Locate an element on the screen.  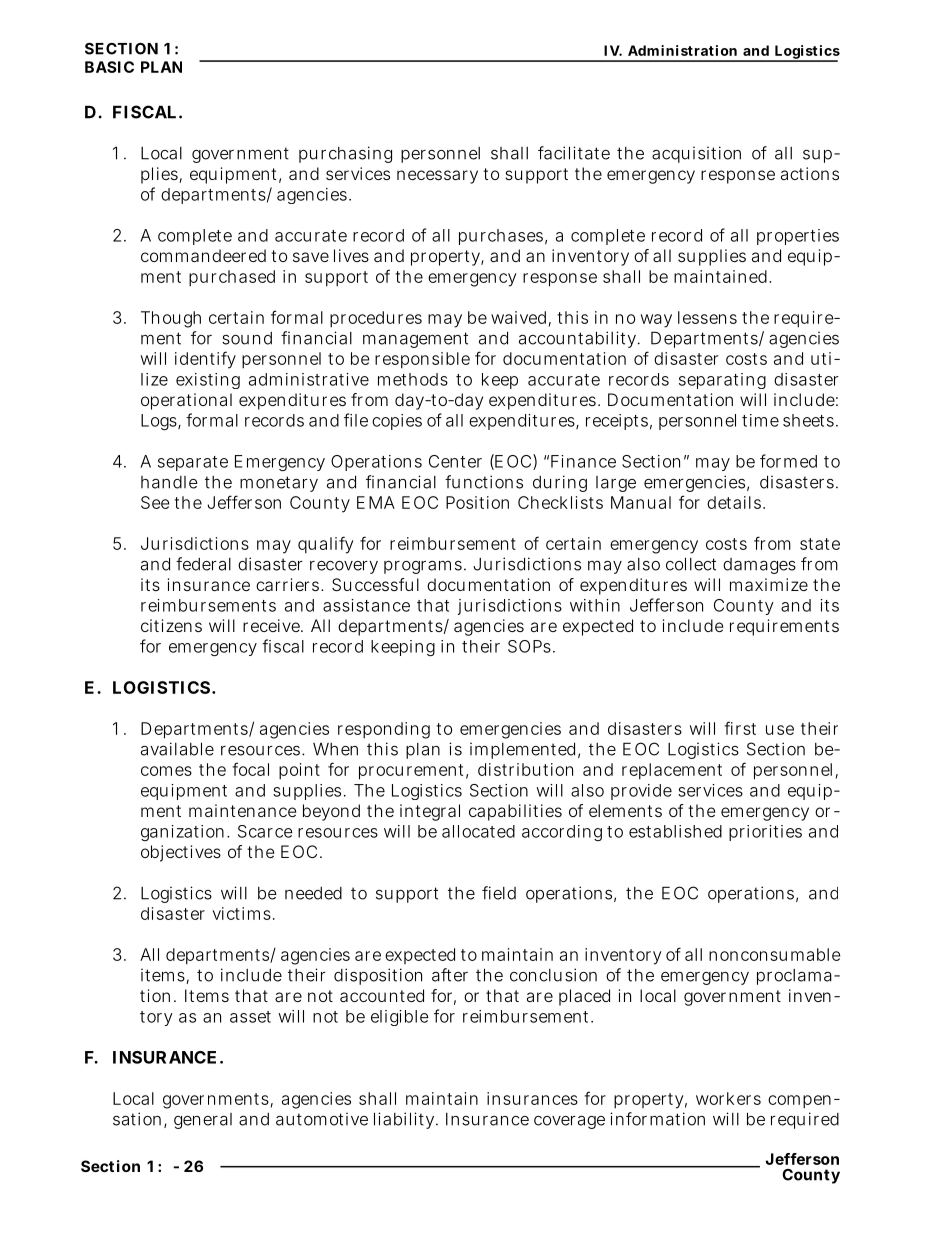
responsible is located at coordinates (422, 360).
